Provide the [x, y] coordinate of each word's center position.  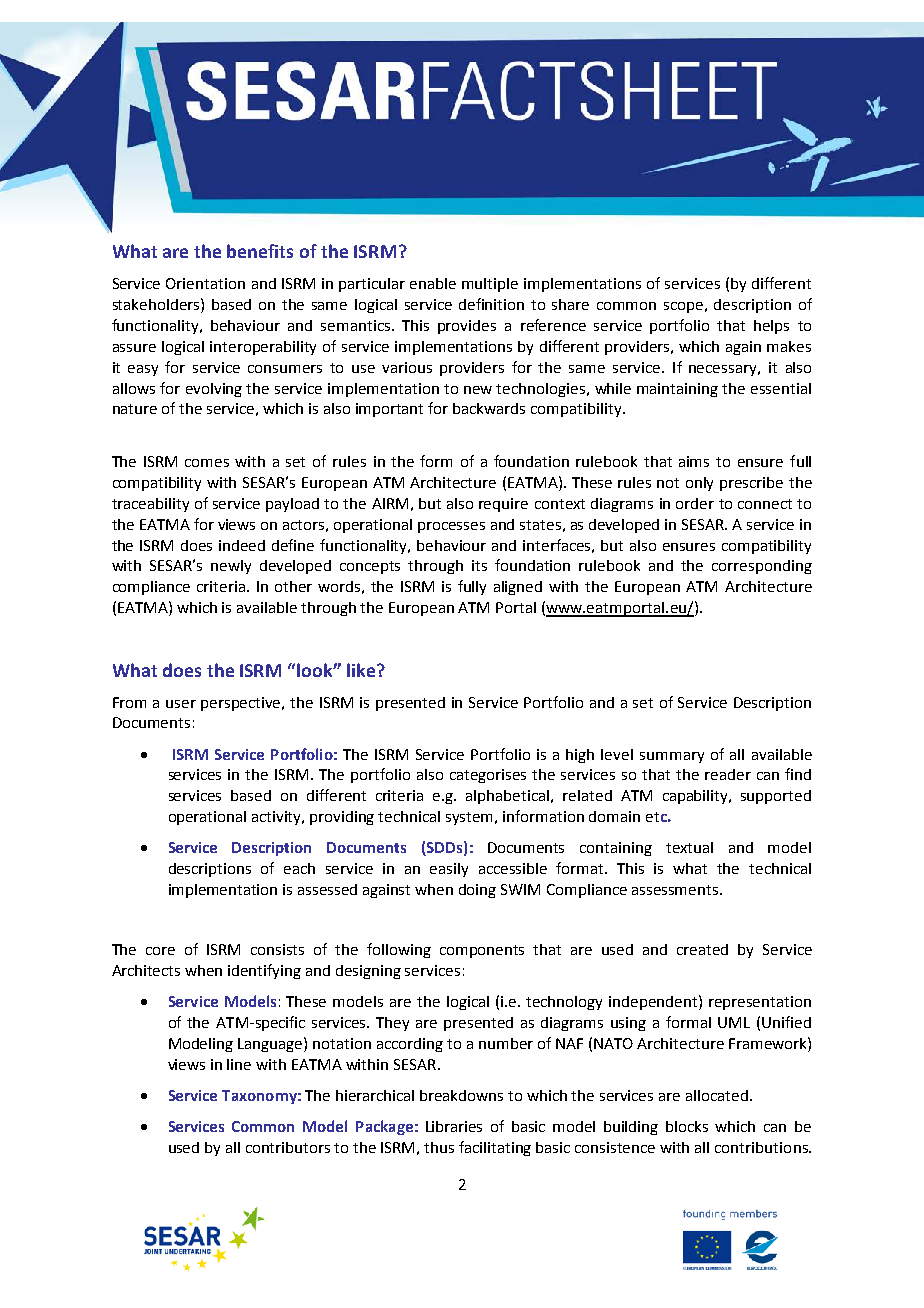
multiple [490, 285]
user [181, 704]
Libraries [454, 1126]
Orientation [205, 283]
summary [672, 757]
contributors [288, 1147]
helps [771, 327]
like [362, 670]
